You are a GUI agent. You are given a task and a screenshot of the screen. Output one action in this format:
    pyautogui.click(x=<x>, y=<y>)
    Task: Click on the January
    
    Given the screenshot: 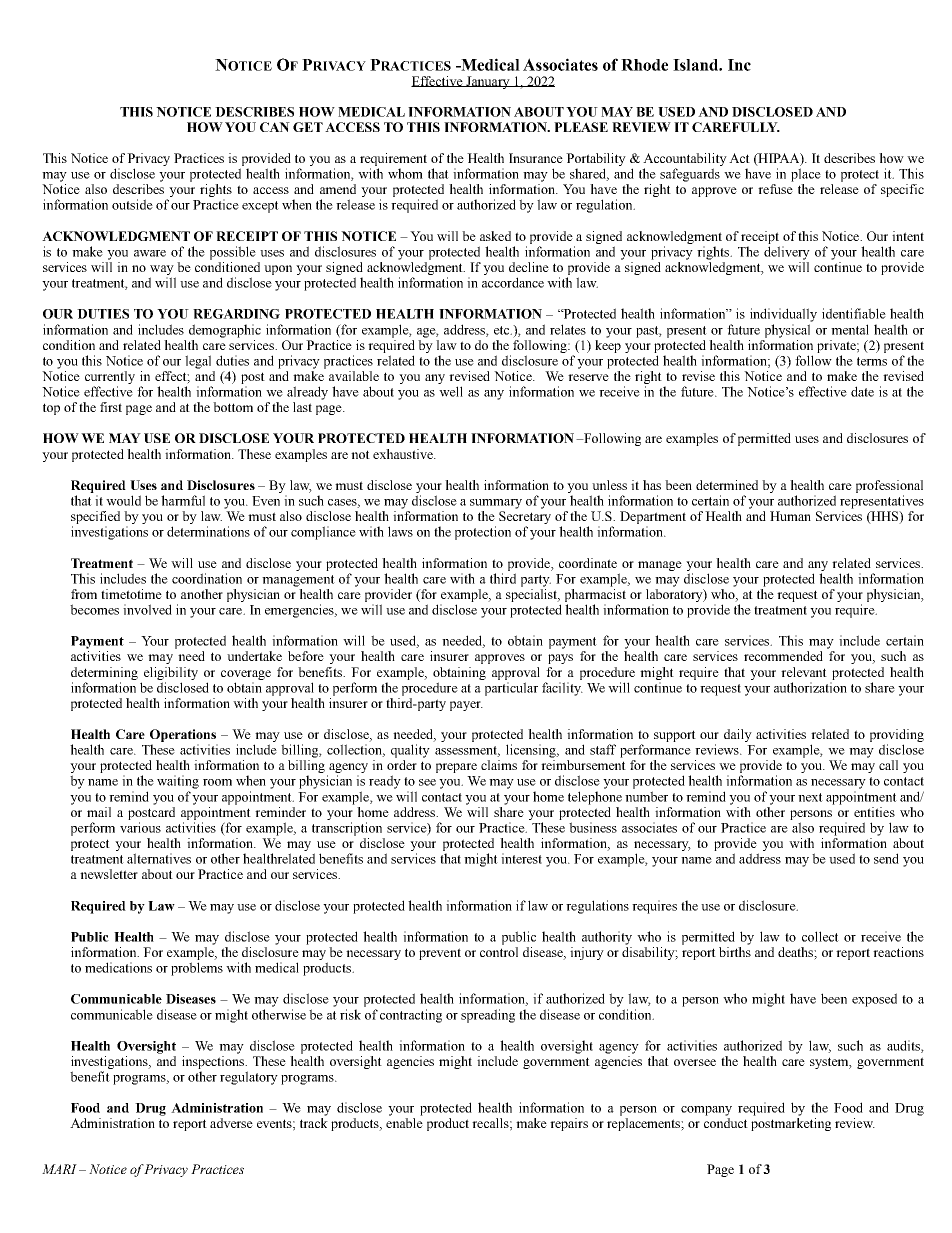 What is the action you would take?
    pyautogui.click(x=488, y=82)
